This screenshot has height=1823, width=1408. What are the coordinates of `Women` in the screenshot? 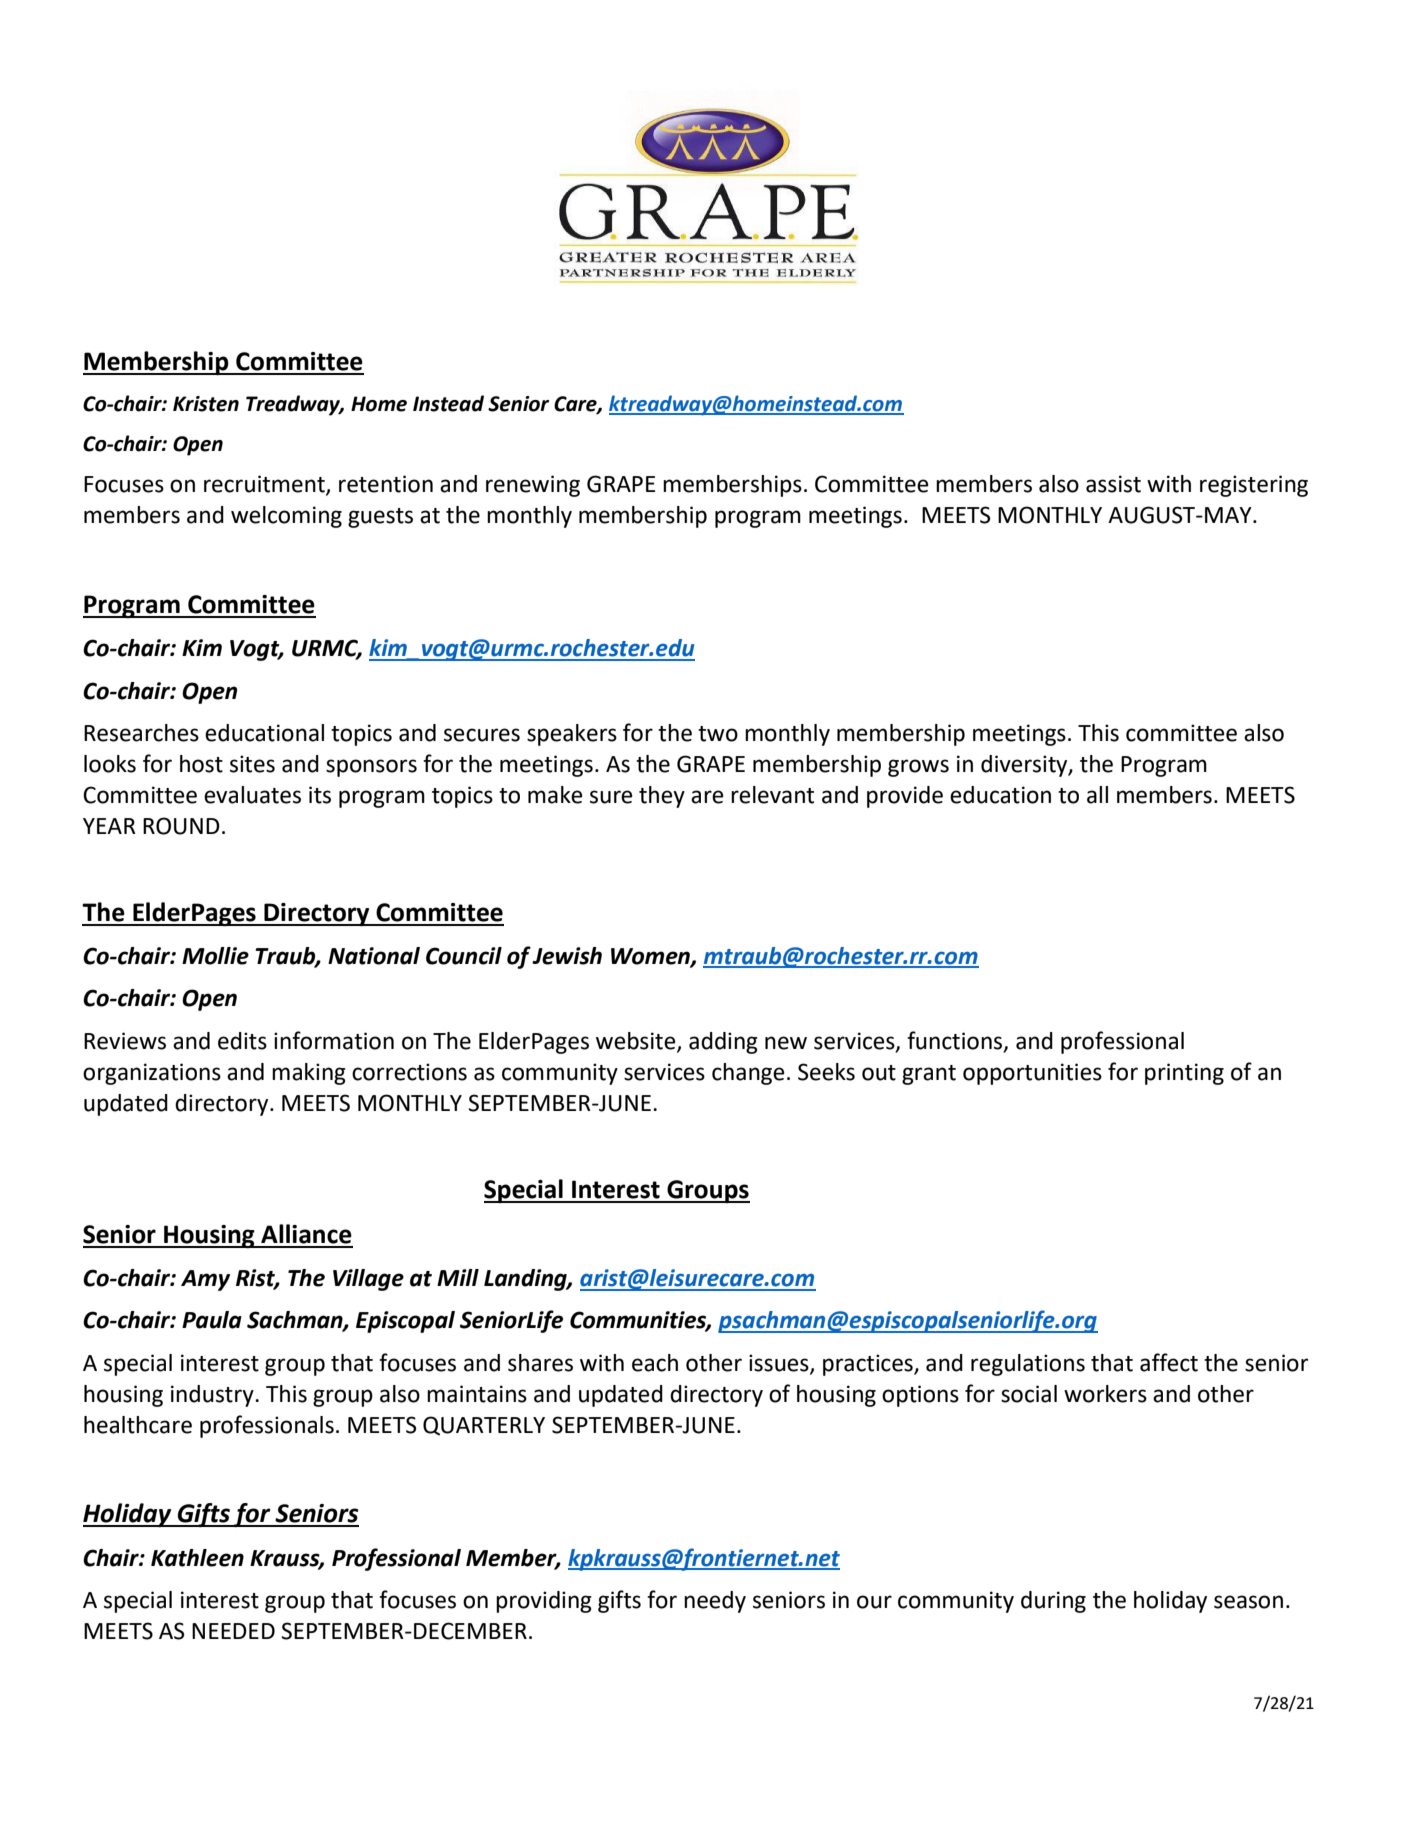 It's located at (651, 957).
